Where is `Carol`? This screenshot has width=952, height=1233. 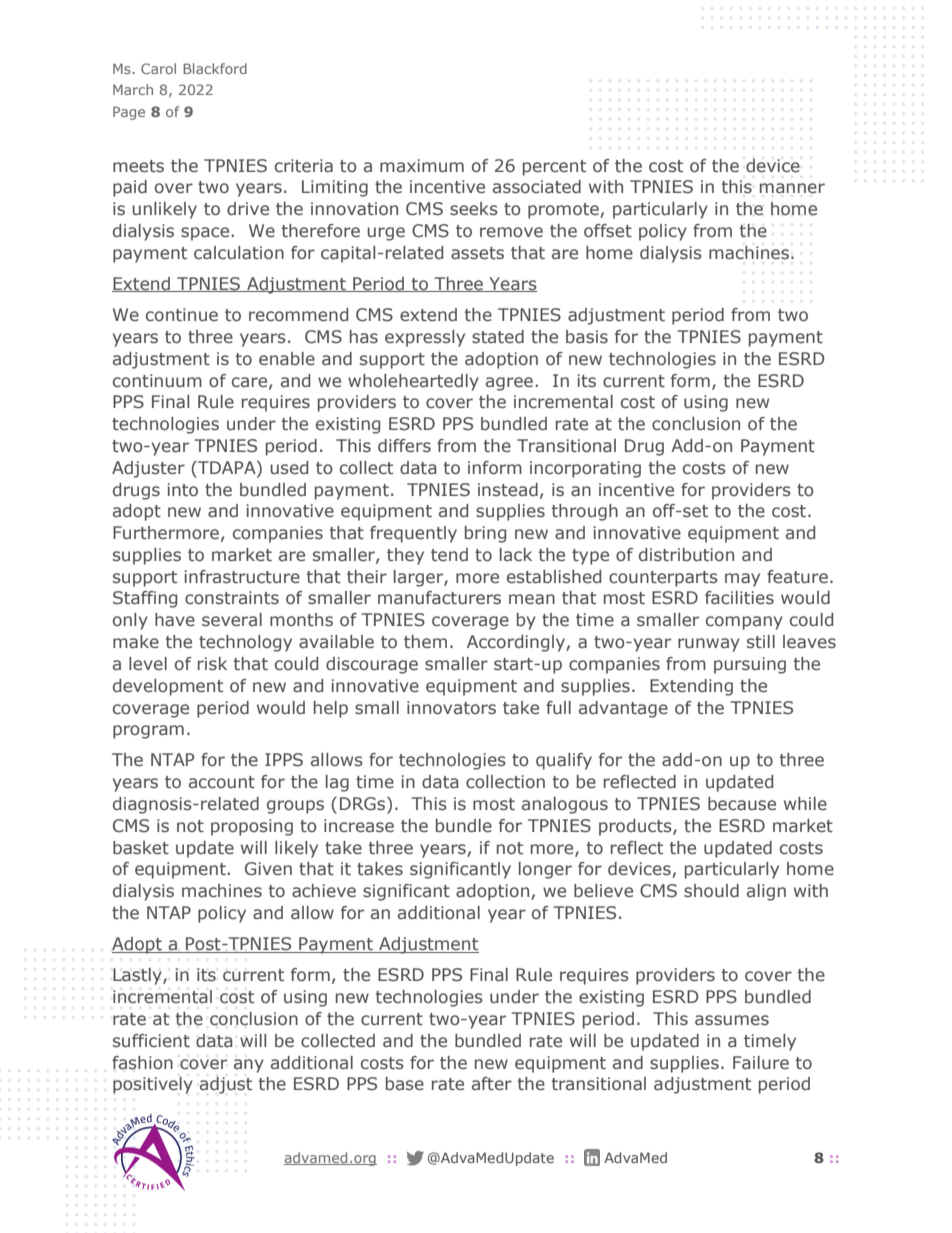 Carol is located at coordinates (158, 68).
